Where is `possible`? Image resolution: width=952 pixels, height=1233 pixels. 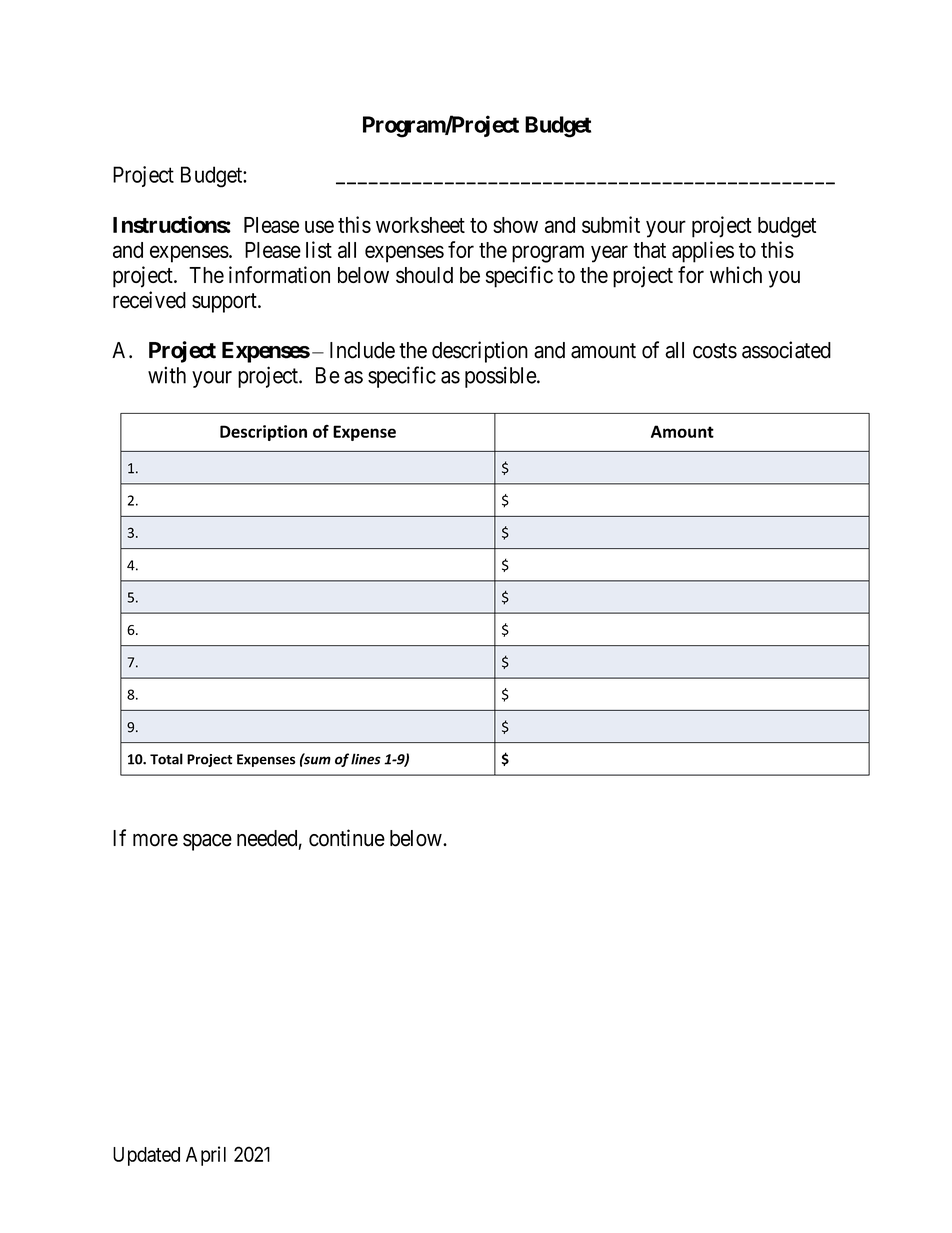
possible is located at coordinates (501, 377).
